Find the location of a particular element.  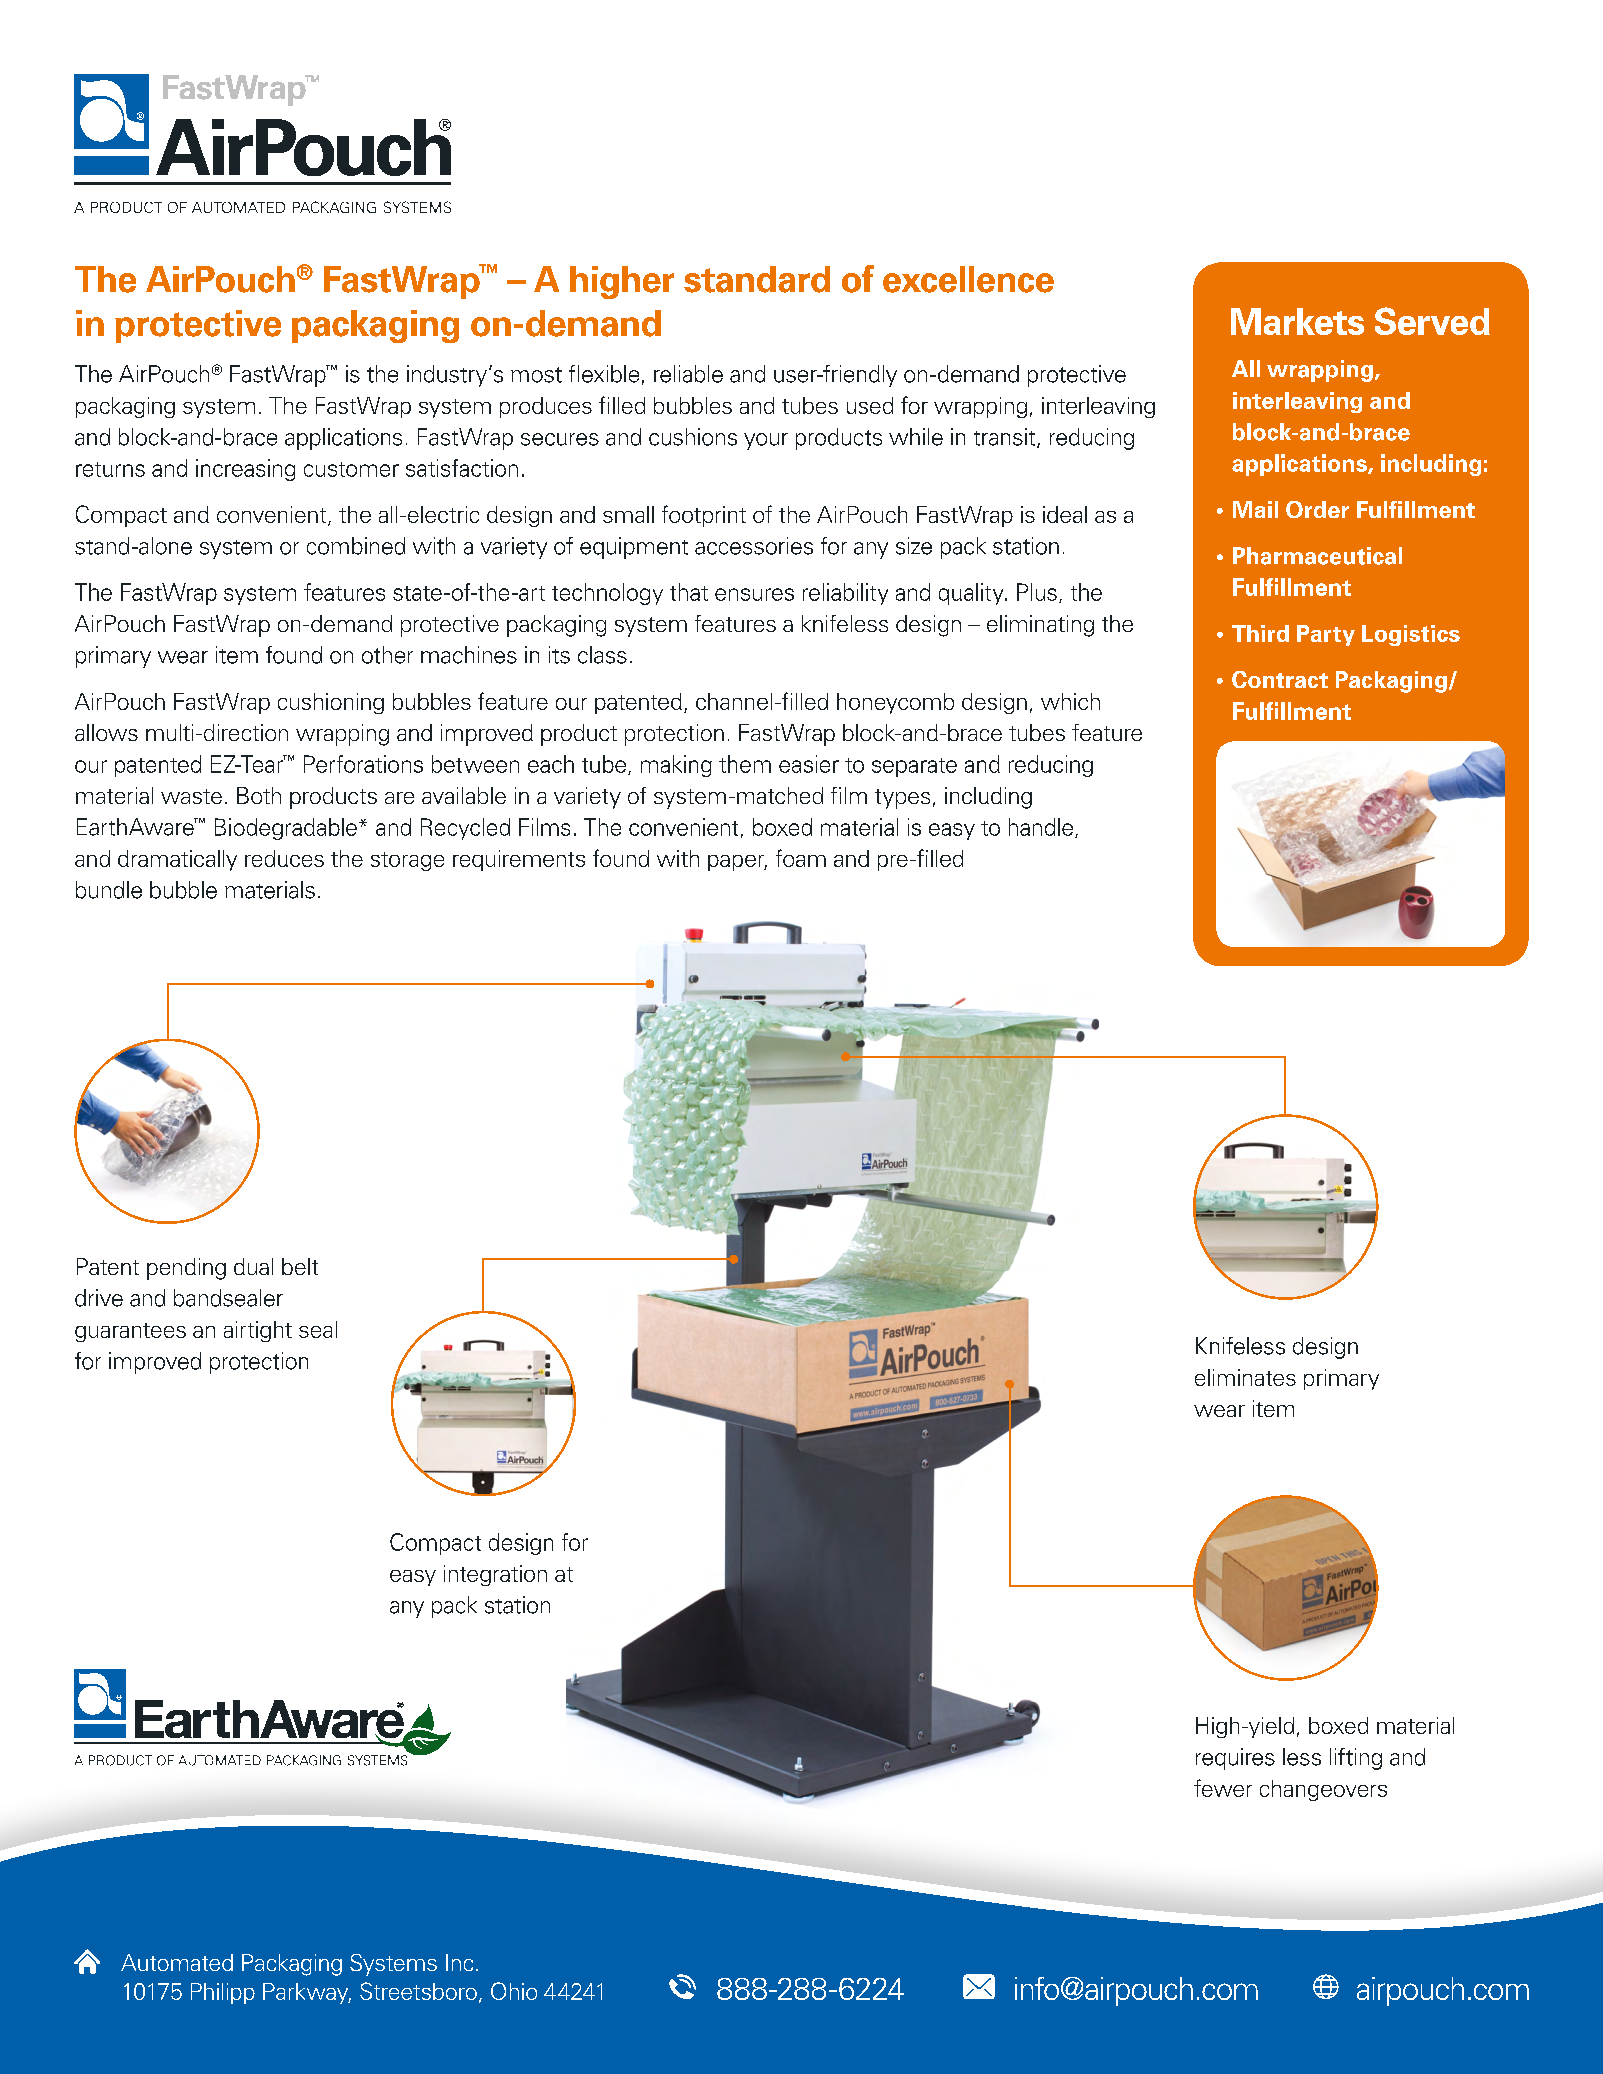

dual is located at coordinates (253, 1266).
